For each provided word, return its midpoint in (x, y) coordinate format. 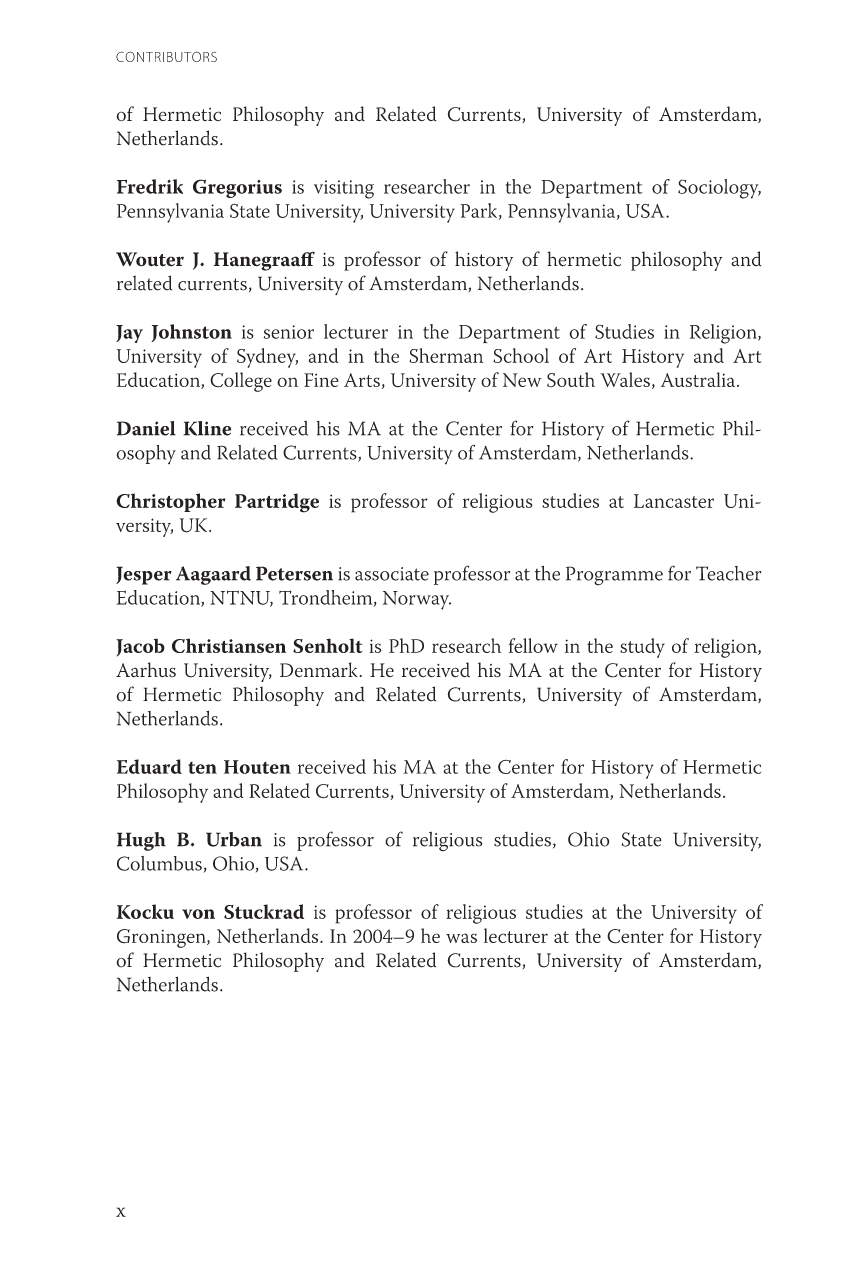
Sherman (446, 355)
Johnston (191, 333)
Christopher (171, 502)
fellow (533, 645)
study (642, 648)
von (198, 914)
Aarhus (146, 670)
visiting (344, 189)
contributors (166, 56)
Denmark (318, 670)
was (461, 938)
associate (392, 574)
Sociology (719, 189)
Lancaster (674, 501)
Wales (625, 379)
